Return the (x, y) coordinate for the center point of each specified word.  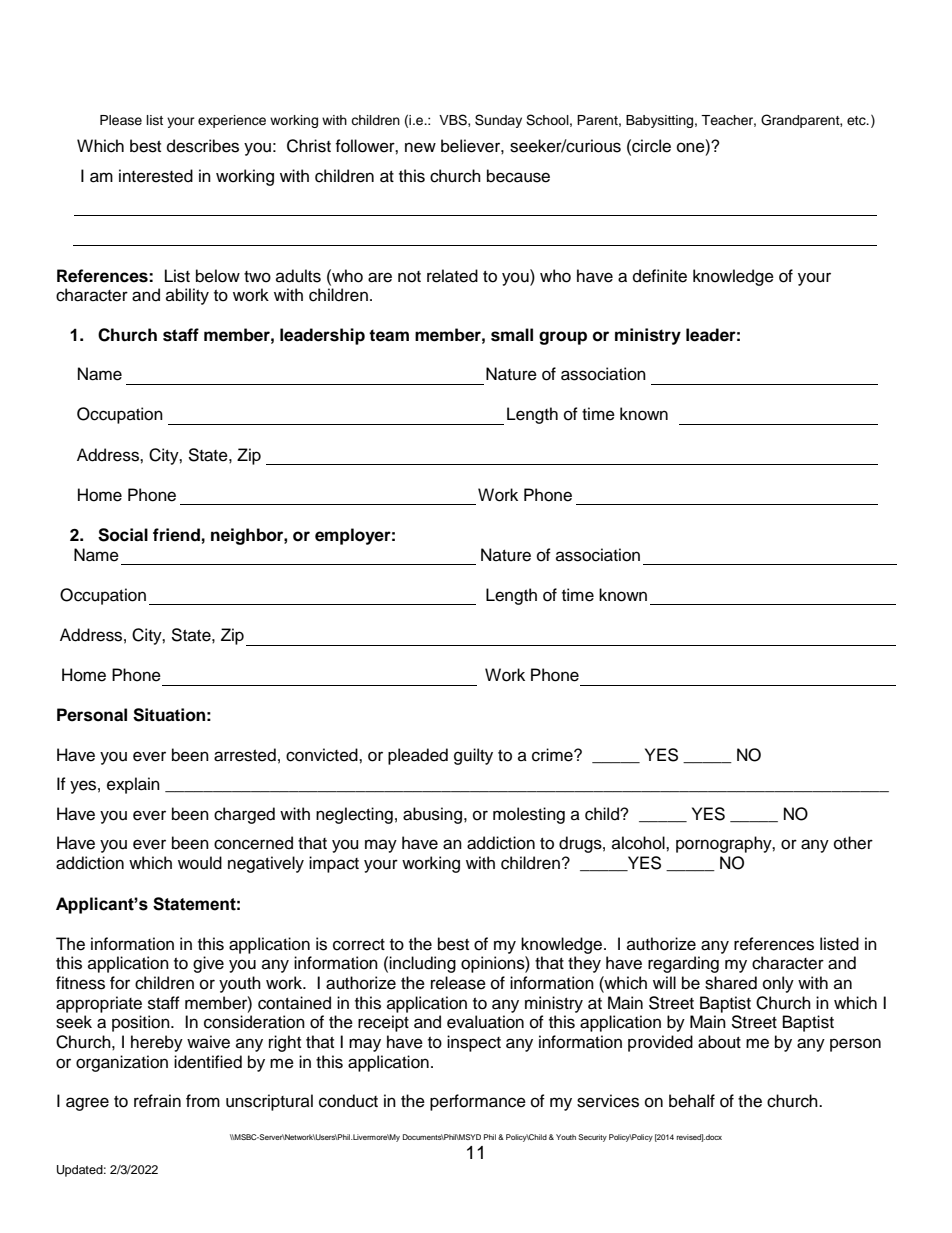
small (512, 335)
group (563, 338)
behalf (692, 1101)
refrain (157, 1101)
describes (203, 146)
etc (857, 121)
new (420, 147)
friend (176, 535)
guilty (473, 756)
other (853, 843)
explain (133, 785)
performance (478, 1102)
